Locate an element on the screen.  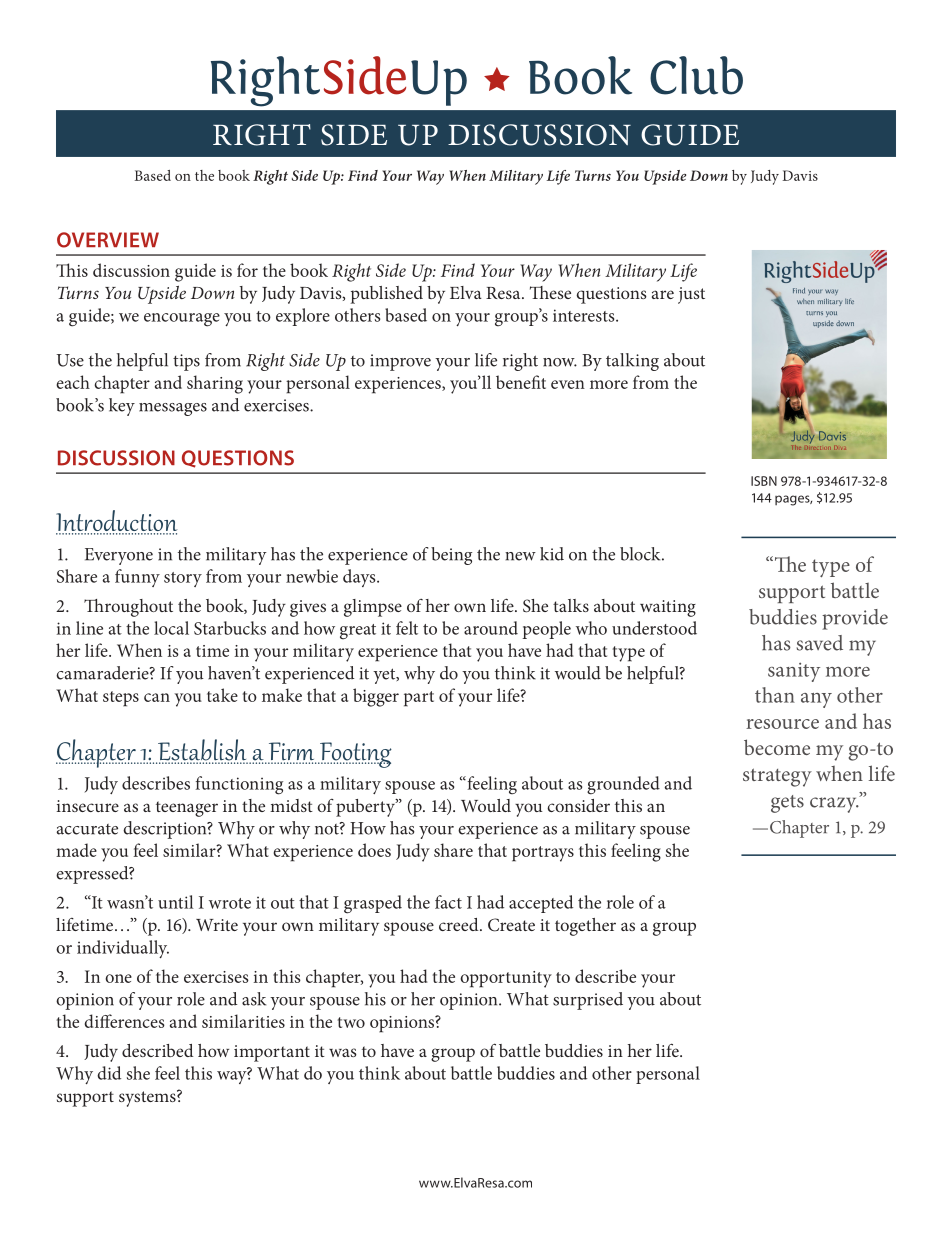
ISBN is located at coordinates (764, 481).
